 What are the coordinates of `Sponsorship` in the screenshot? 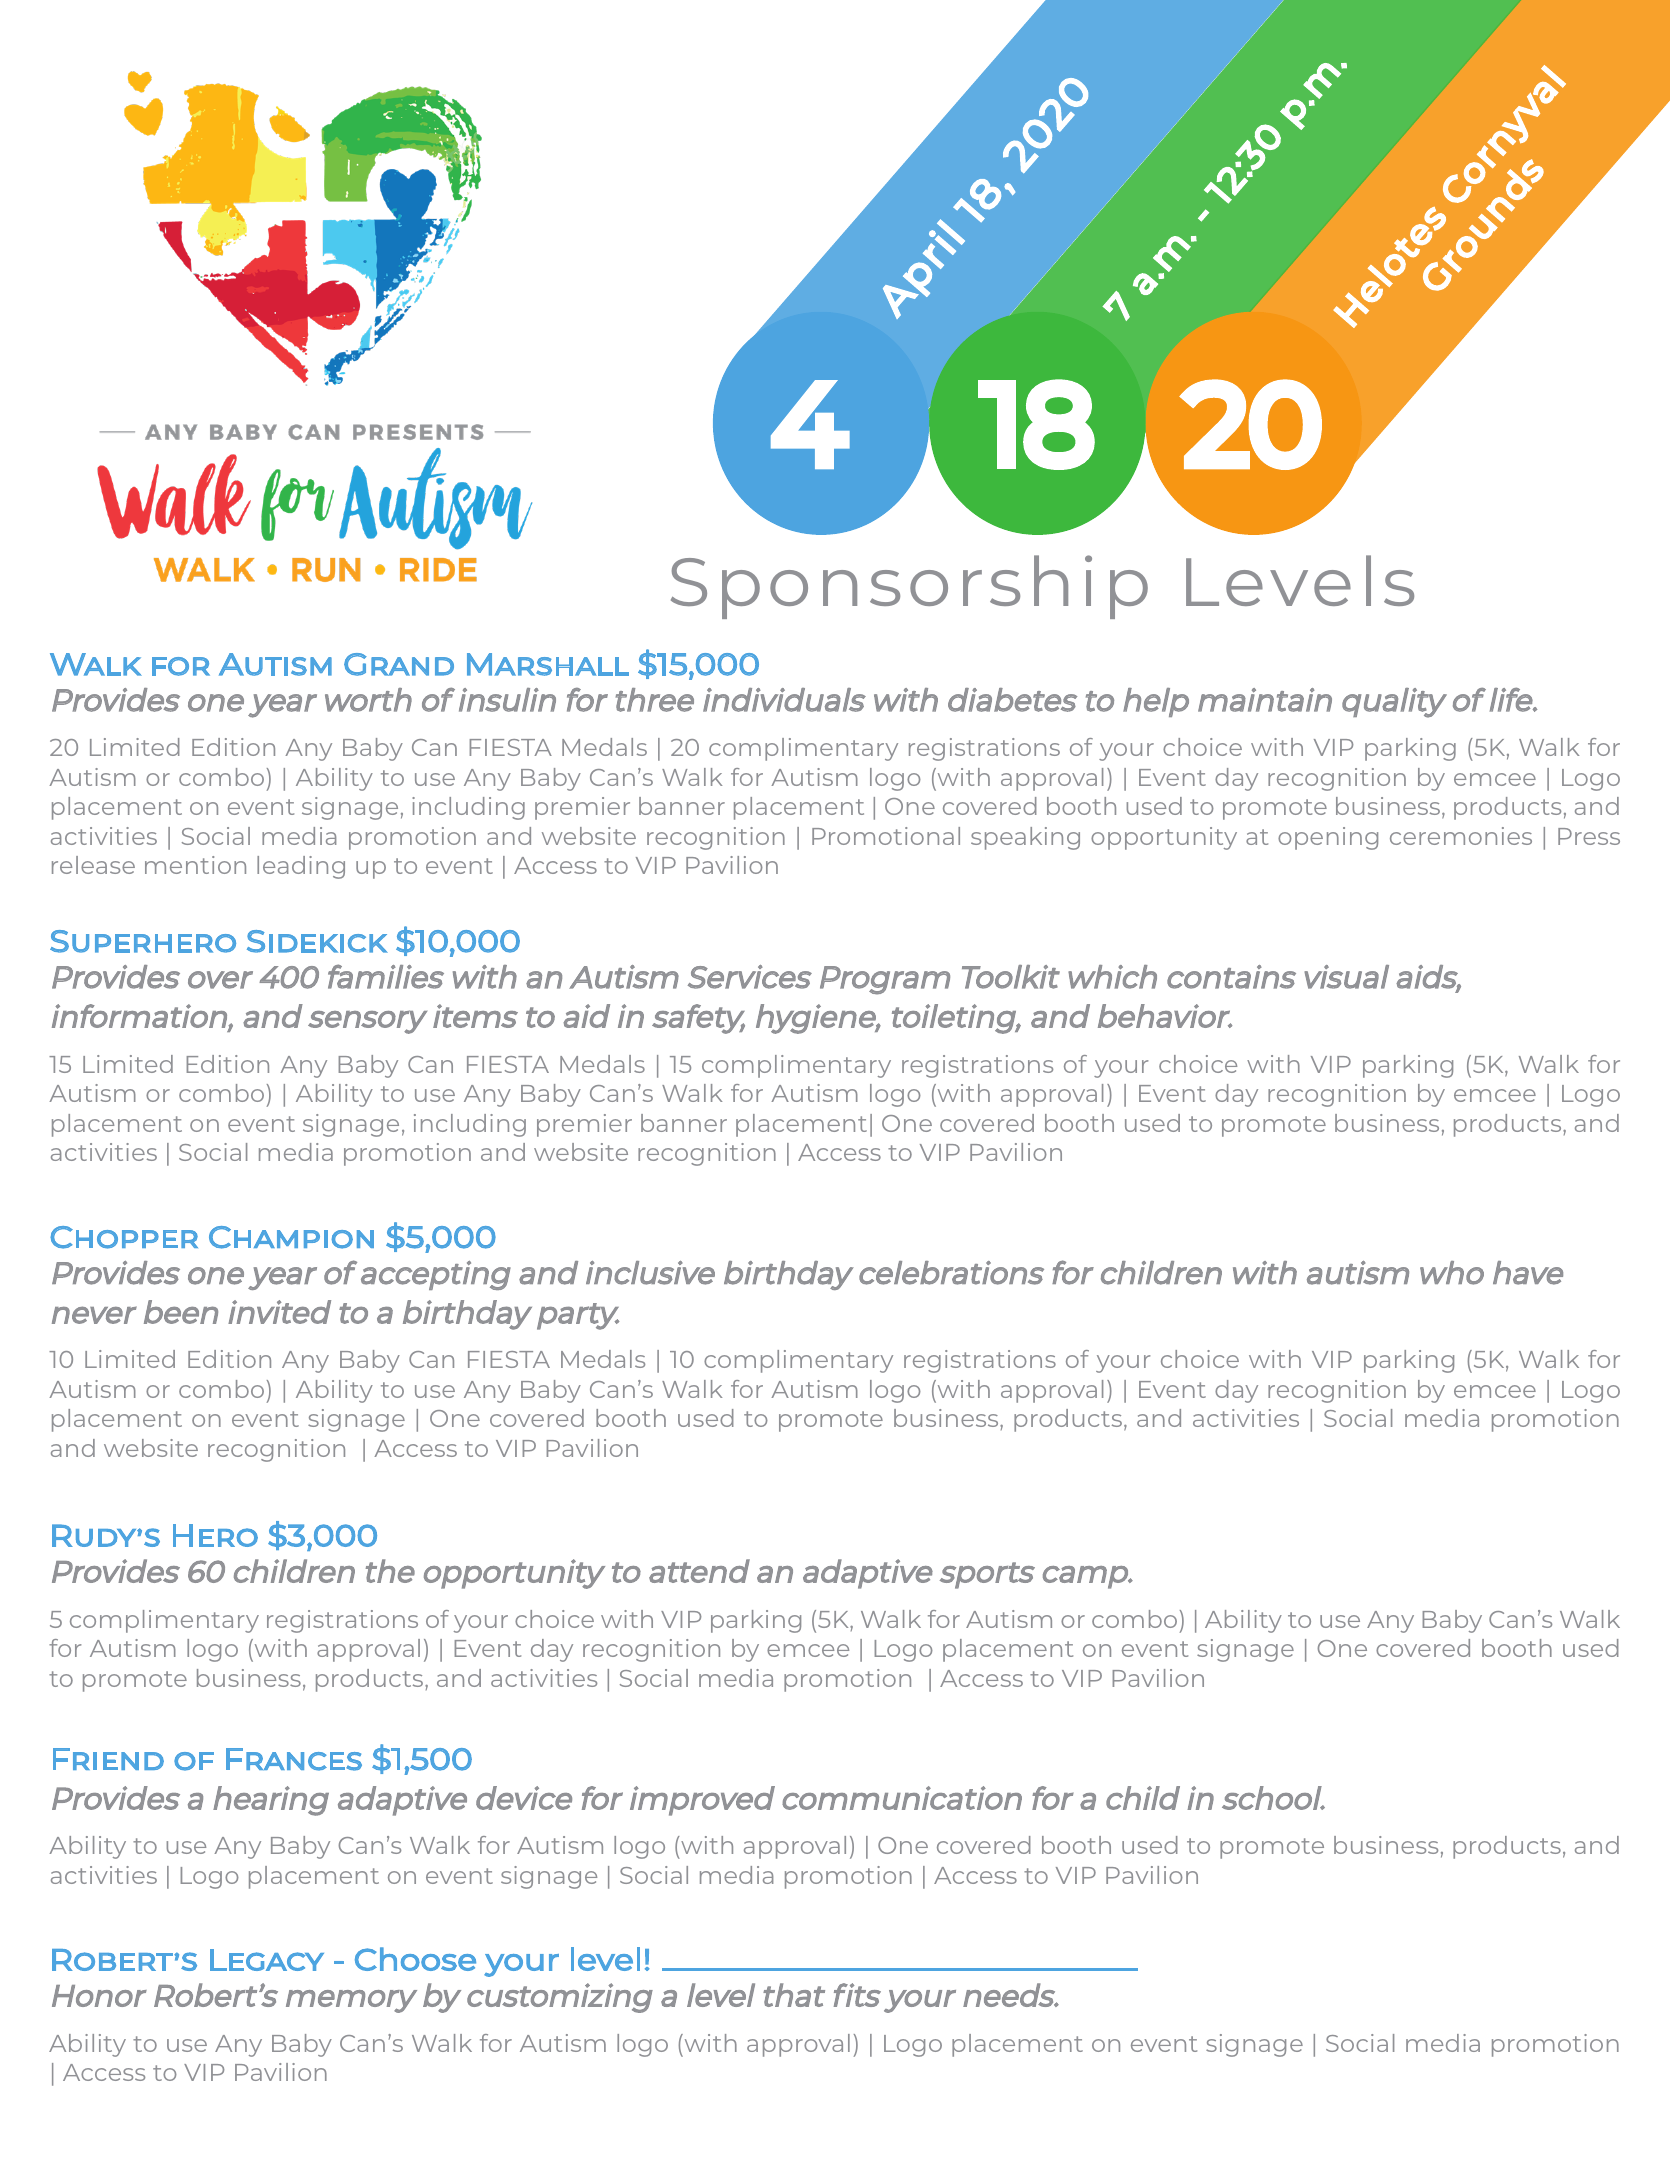 It's located at (909, 587).
